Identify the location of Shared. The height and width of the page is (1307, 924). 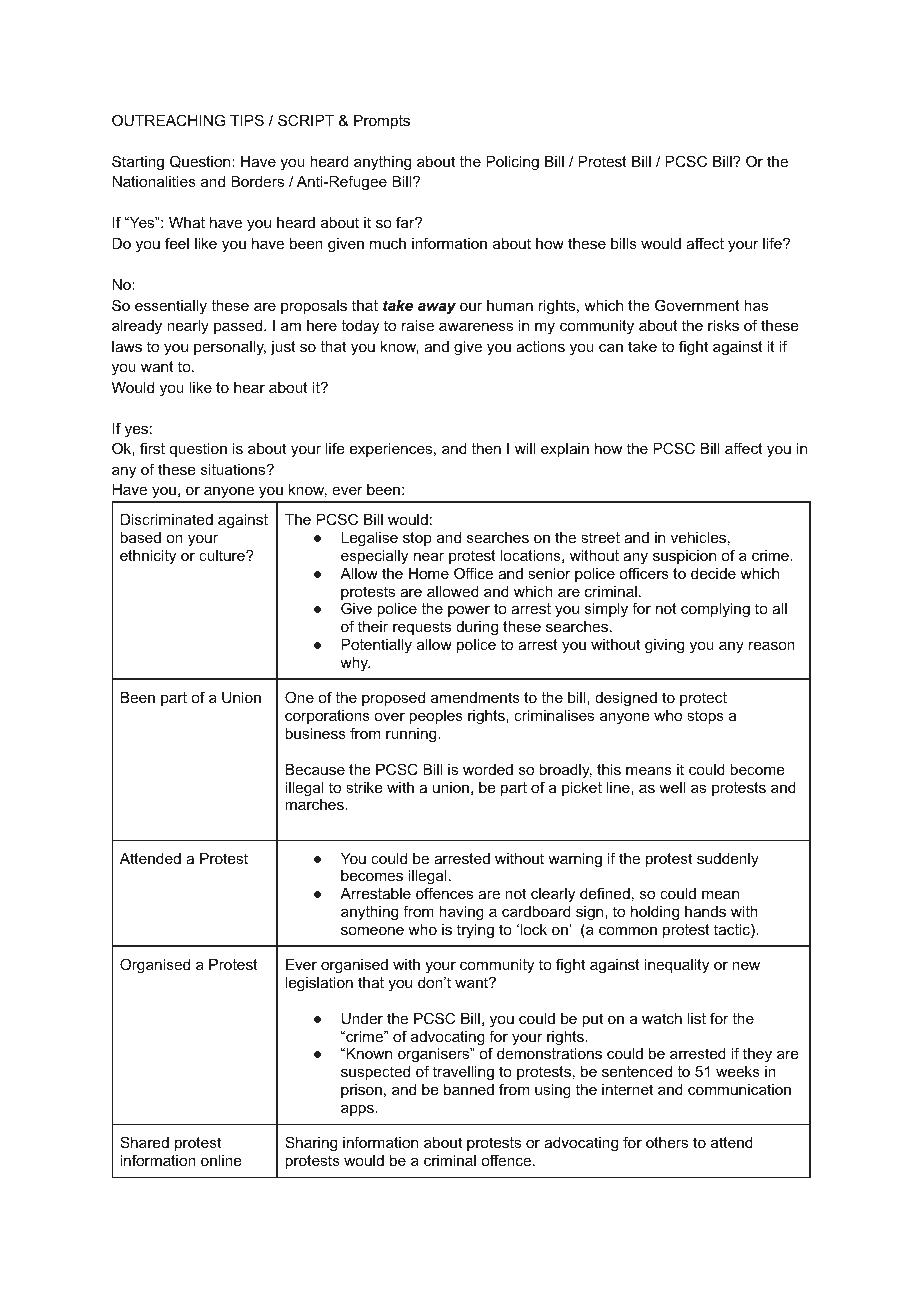
(144, 1142).
